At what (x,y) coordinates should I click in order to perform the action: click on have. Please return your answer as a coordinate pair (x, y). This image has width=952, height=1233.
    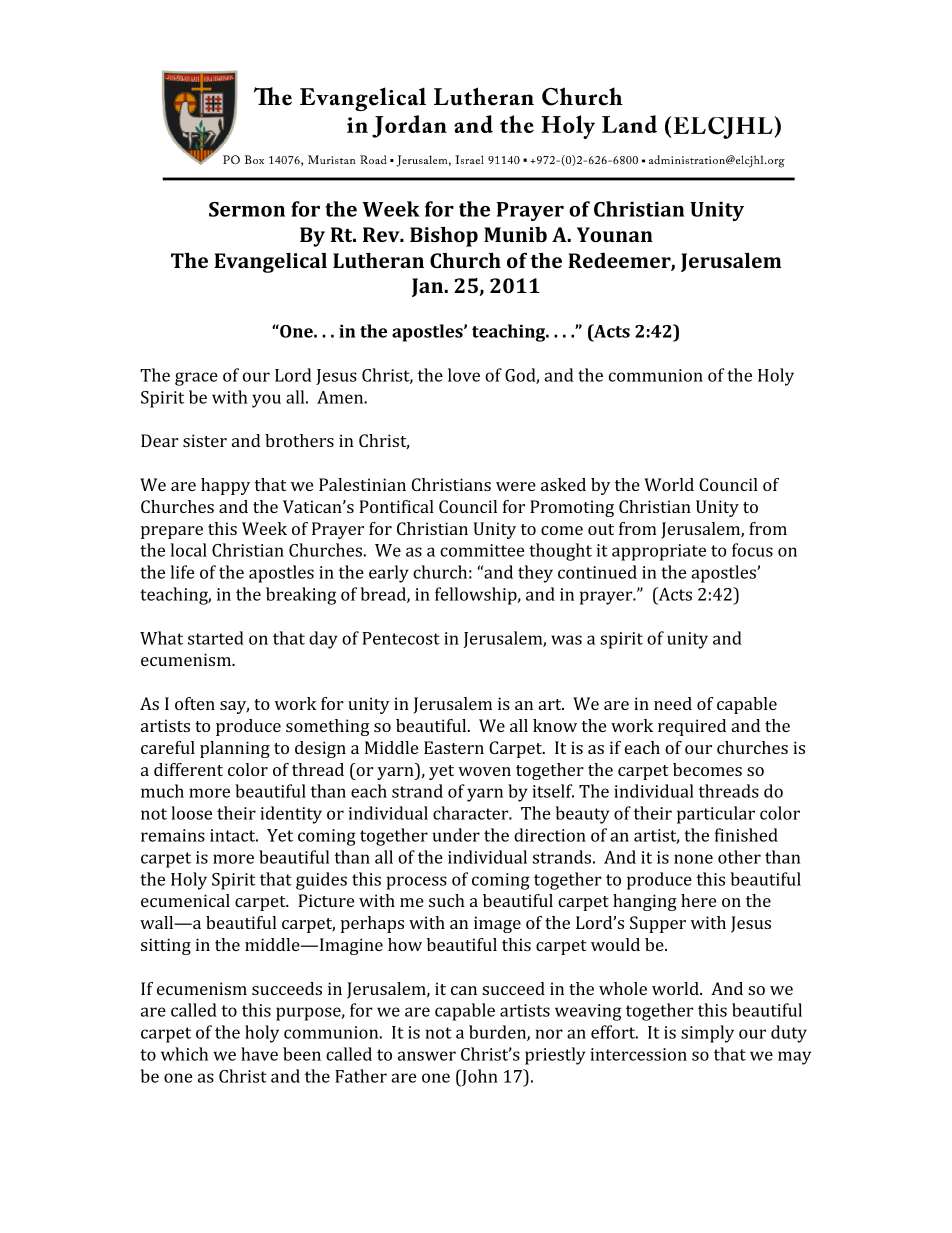
    Looking at the image, I should click on (259, 1054).
